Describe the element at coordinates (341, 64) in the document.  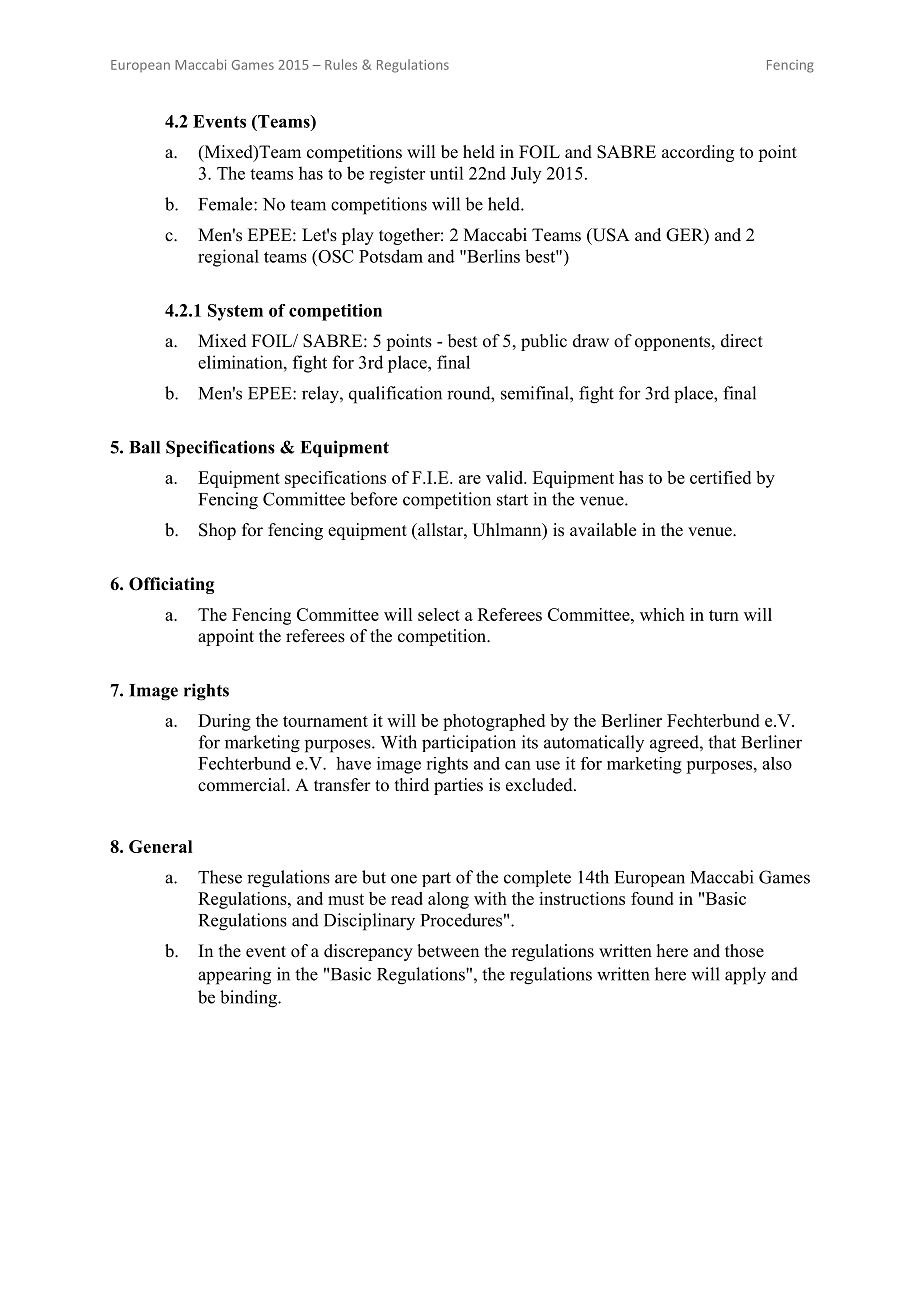
I see `Rules` at that location.
